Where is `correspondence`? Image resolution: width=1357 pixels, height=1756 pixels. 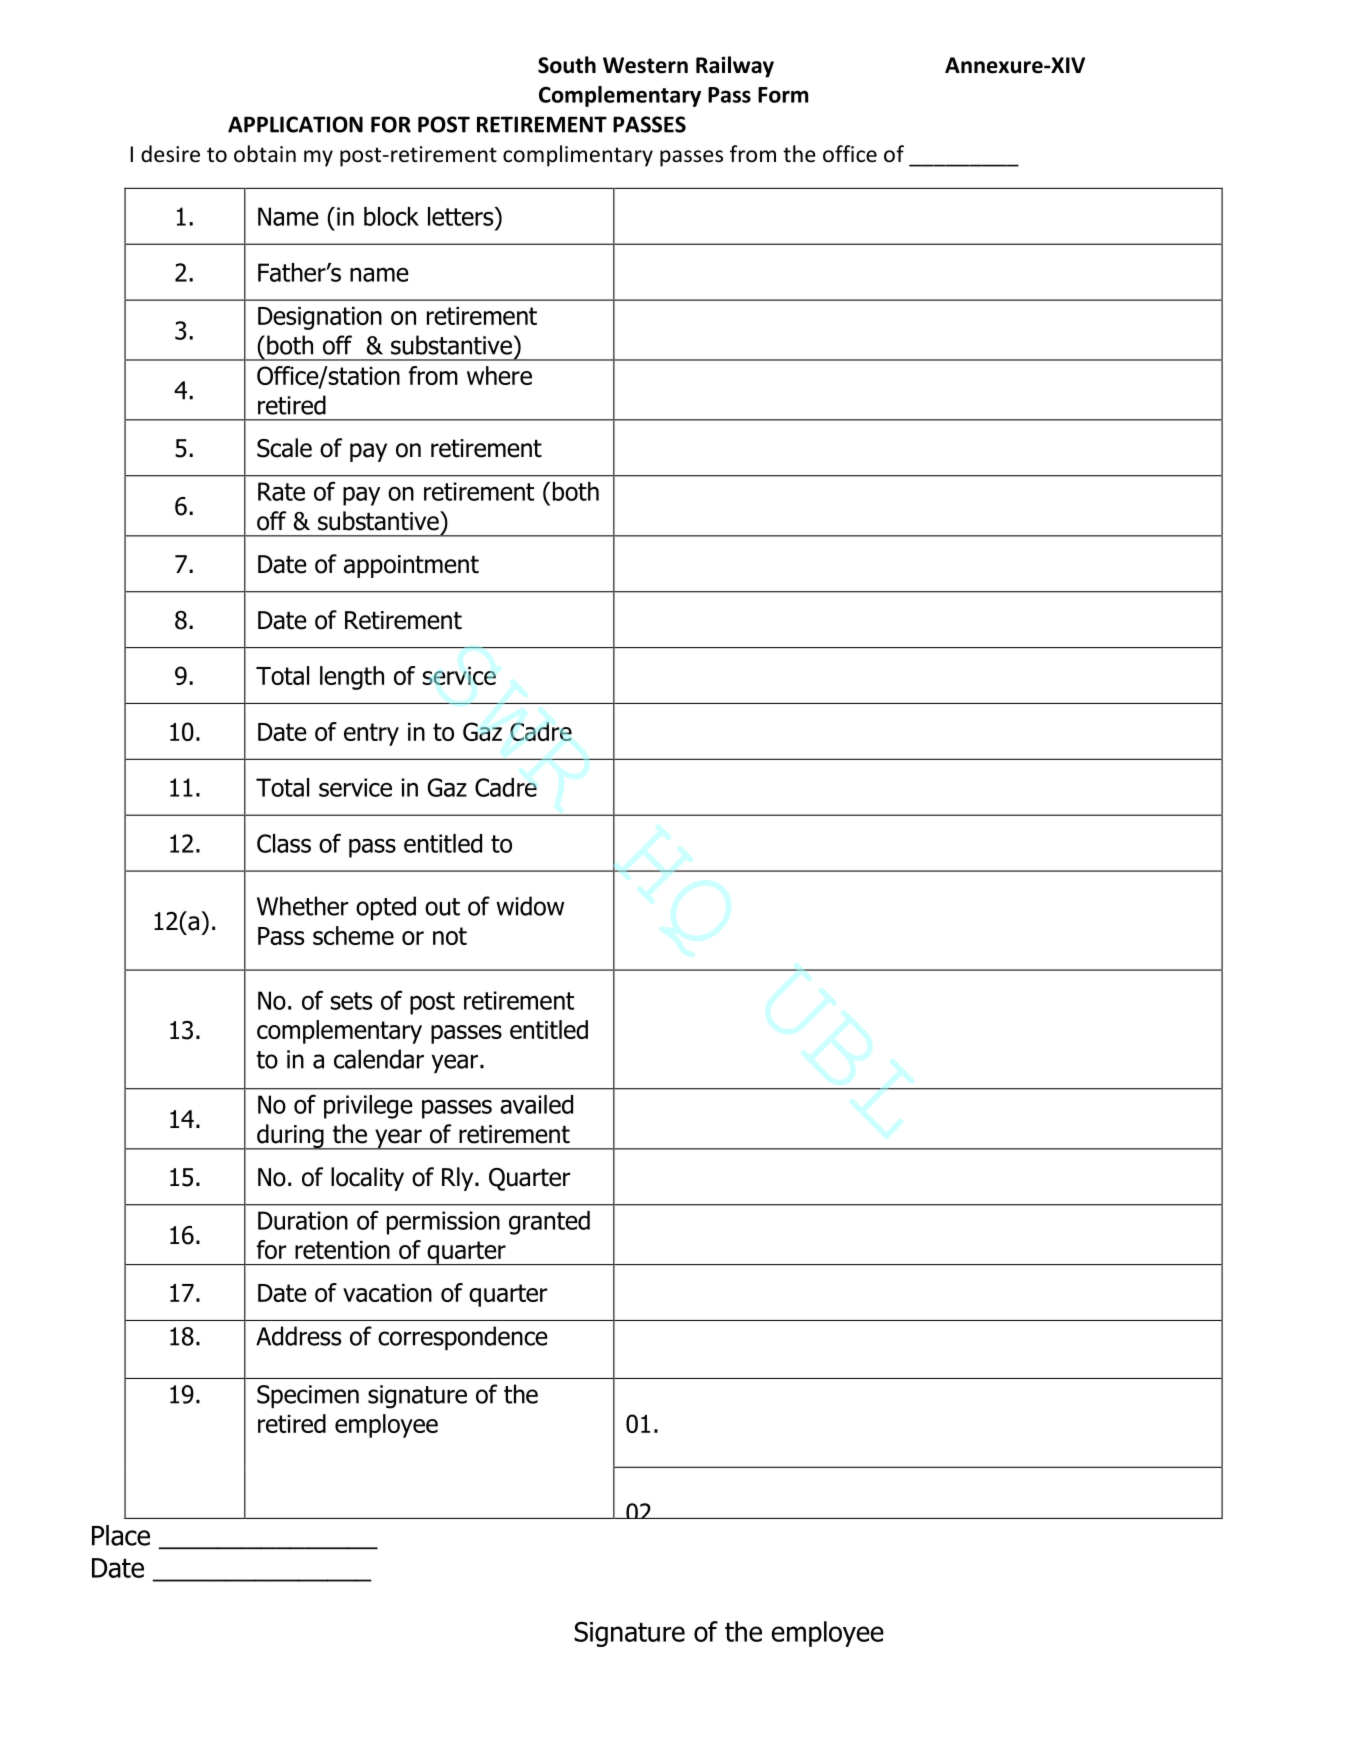
correspondence is located at coordinates (463, 1338).
